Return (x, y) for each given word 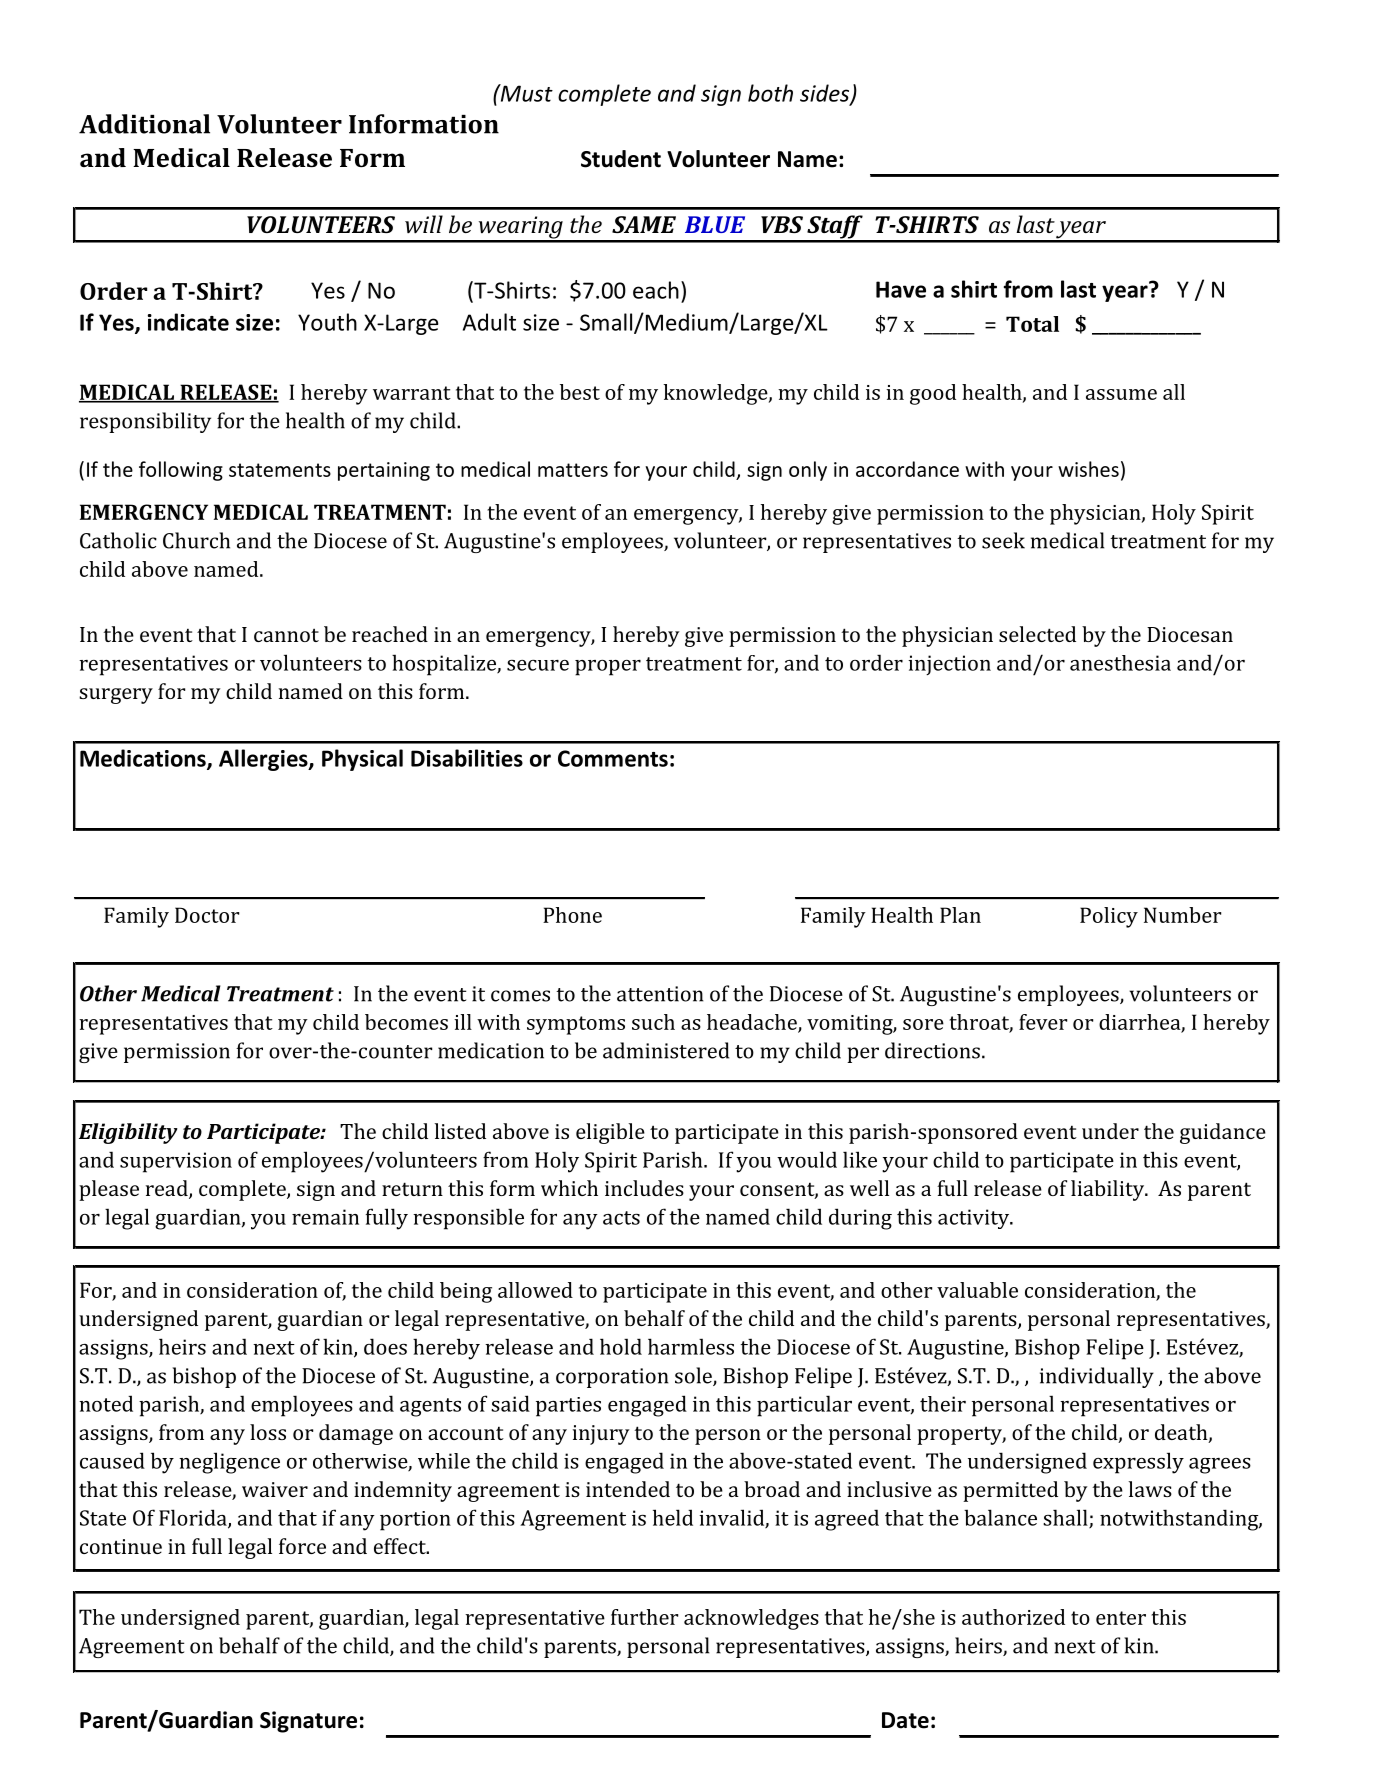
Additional (144, 124)
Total (1032, 324)
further (644, 1617)
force (302, 1546)
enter (1121, 1618)
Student (621, 159)
